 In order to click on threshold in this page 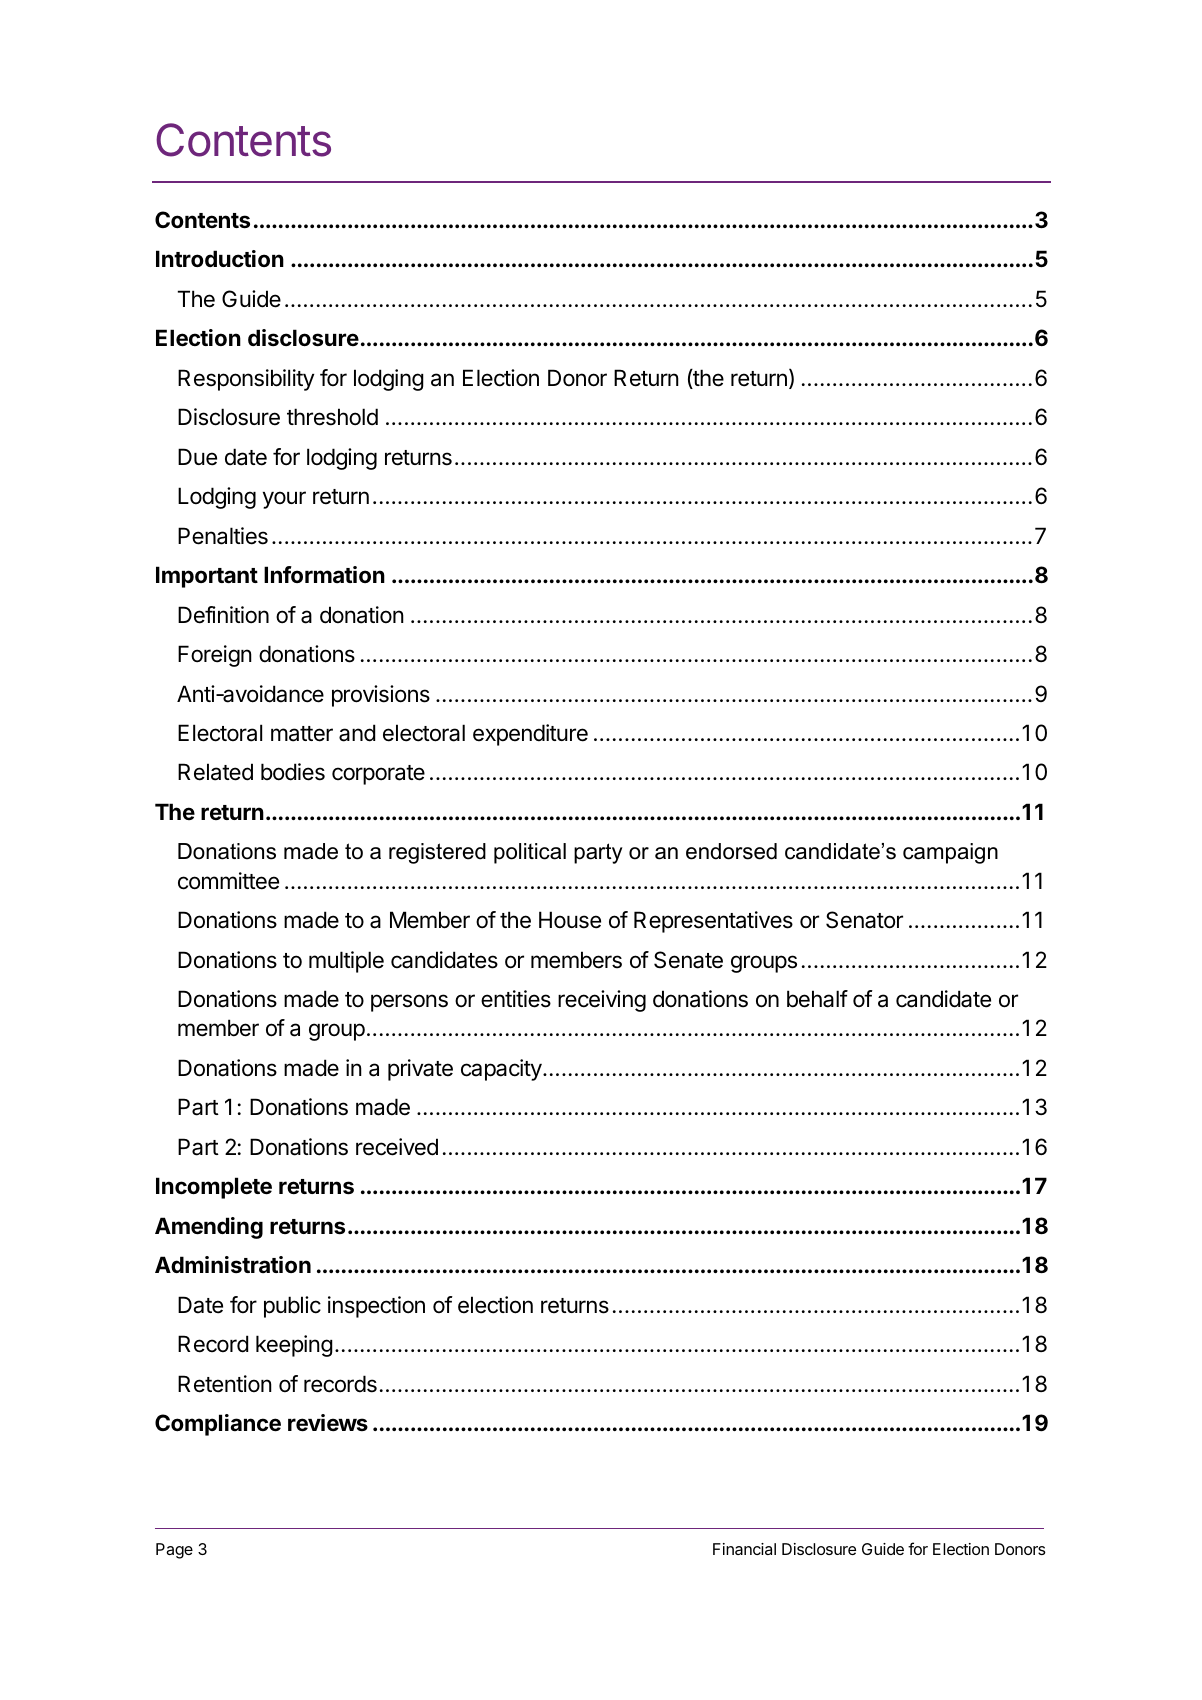, I will do `click(332, 417)`.
